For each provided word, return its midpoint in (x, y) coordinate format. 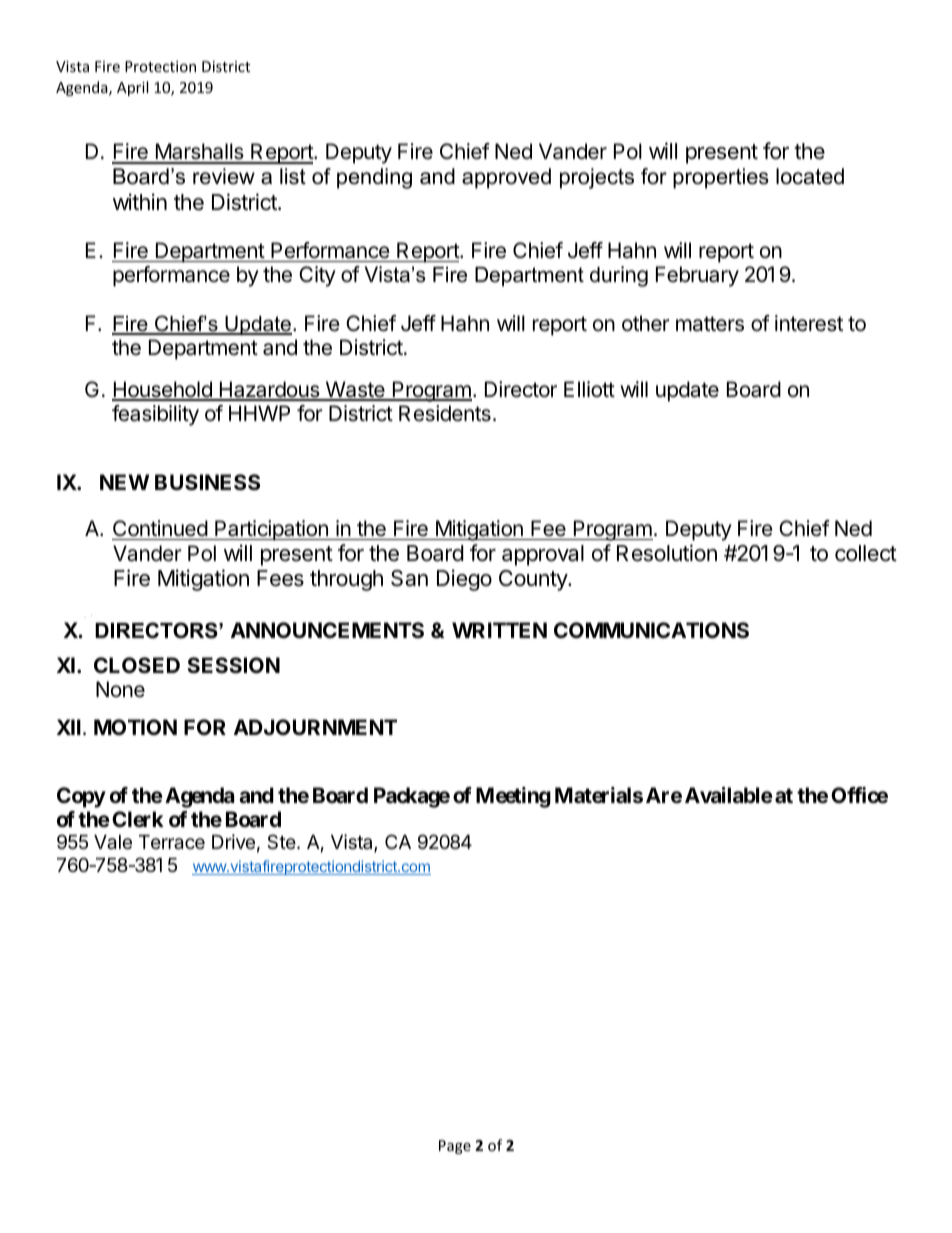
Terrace (172, 842)
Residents (445, 413)
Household (163, 390)
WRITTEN (499, 630)
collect (866, 553)
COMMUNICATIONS (651, 630)
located (810, 176)
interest (809, 323)
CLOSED (137, 665)
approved (506, 178)
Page (455, 1147)
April (132, 88)
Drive (233, 841)
